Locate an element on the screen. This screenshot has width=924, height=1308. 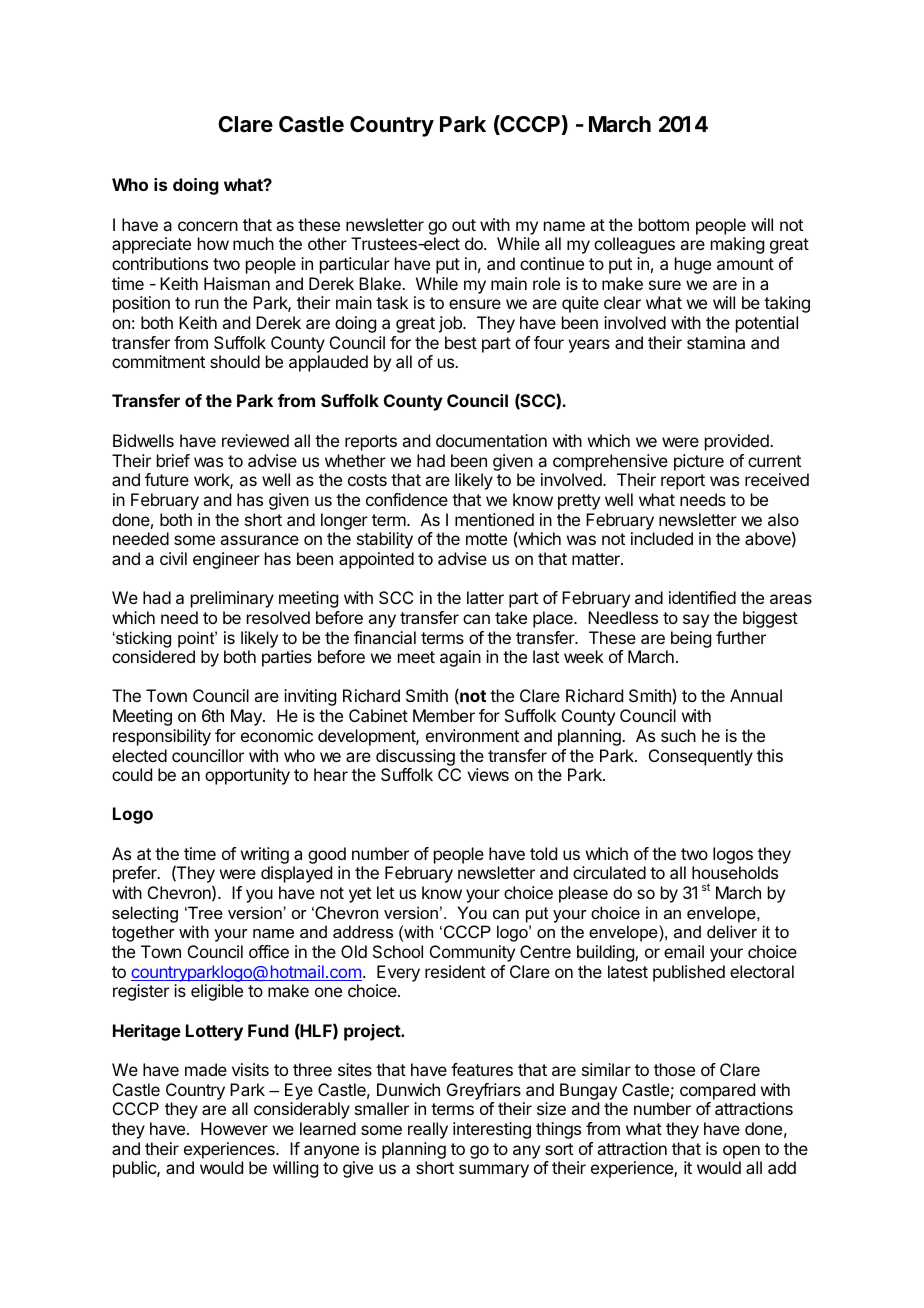
households is located at coordinates (735, 872).
